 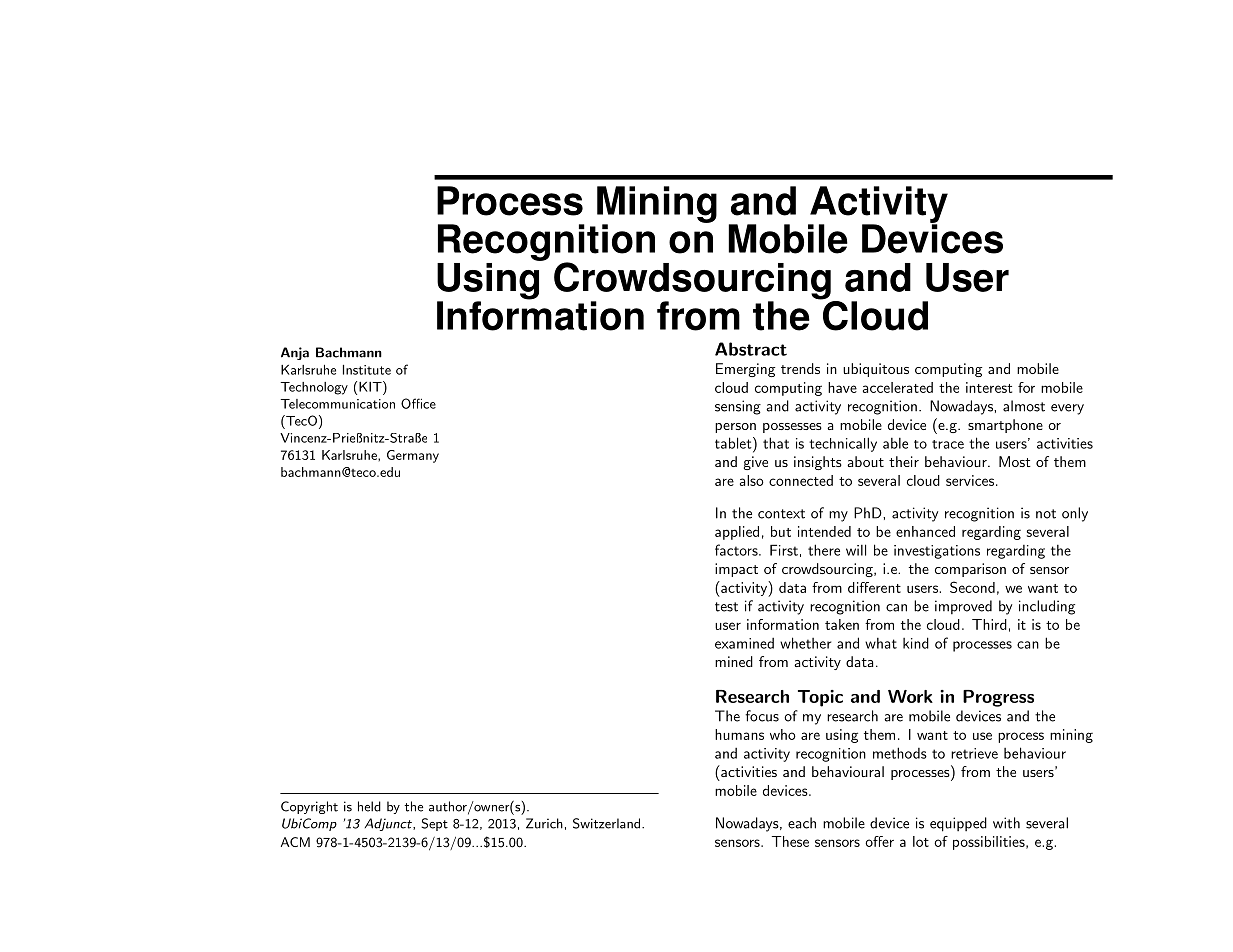 I want to click on applied, so click(x=737, y=533).
